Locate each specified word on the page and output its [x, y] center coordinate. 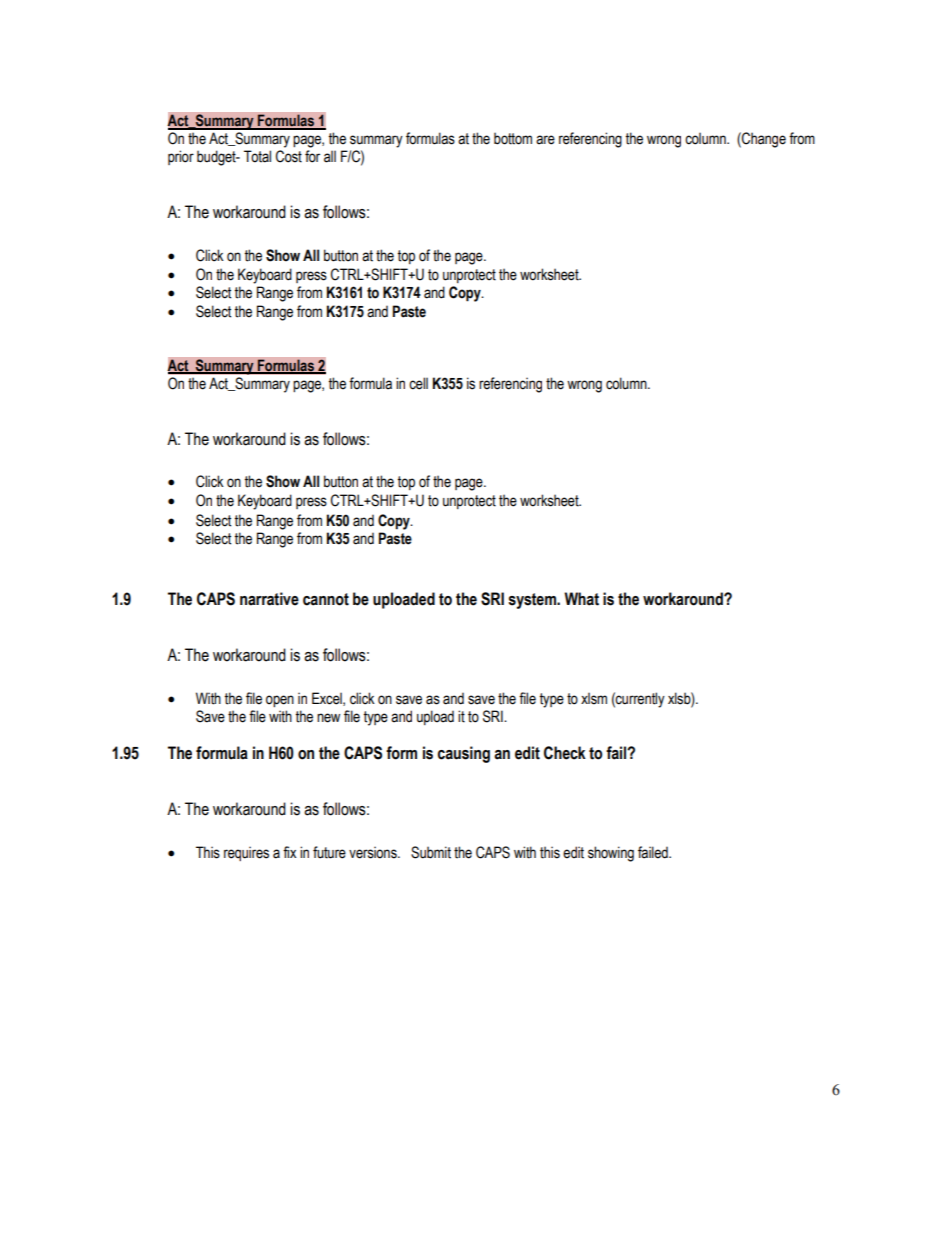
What [581, 599]
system [533, 601]
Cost [289, 156]
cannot [326, 599]
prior [181, 157]
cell [418, 383]
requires [246, 853]
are [545, 140]
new [328, 718]
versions [374, 852]
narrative [269, 599]
